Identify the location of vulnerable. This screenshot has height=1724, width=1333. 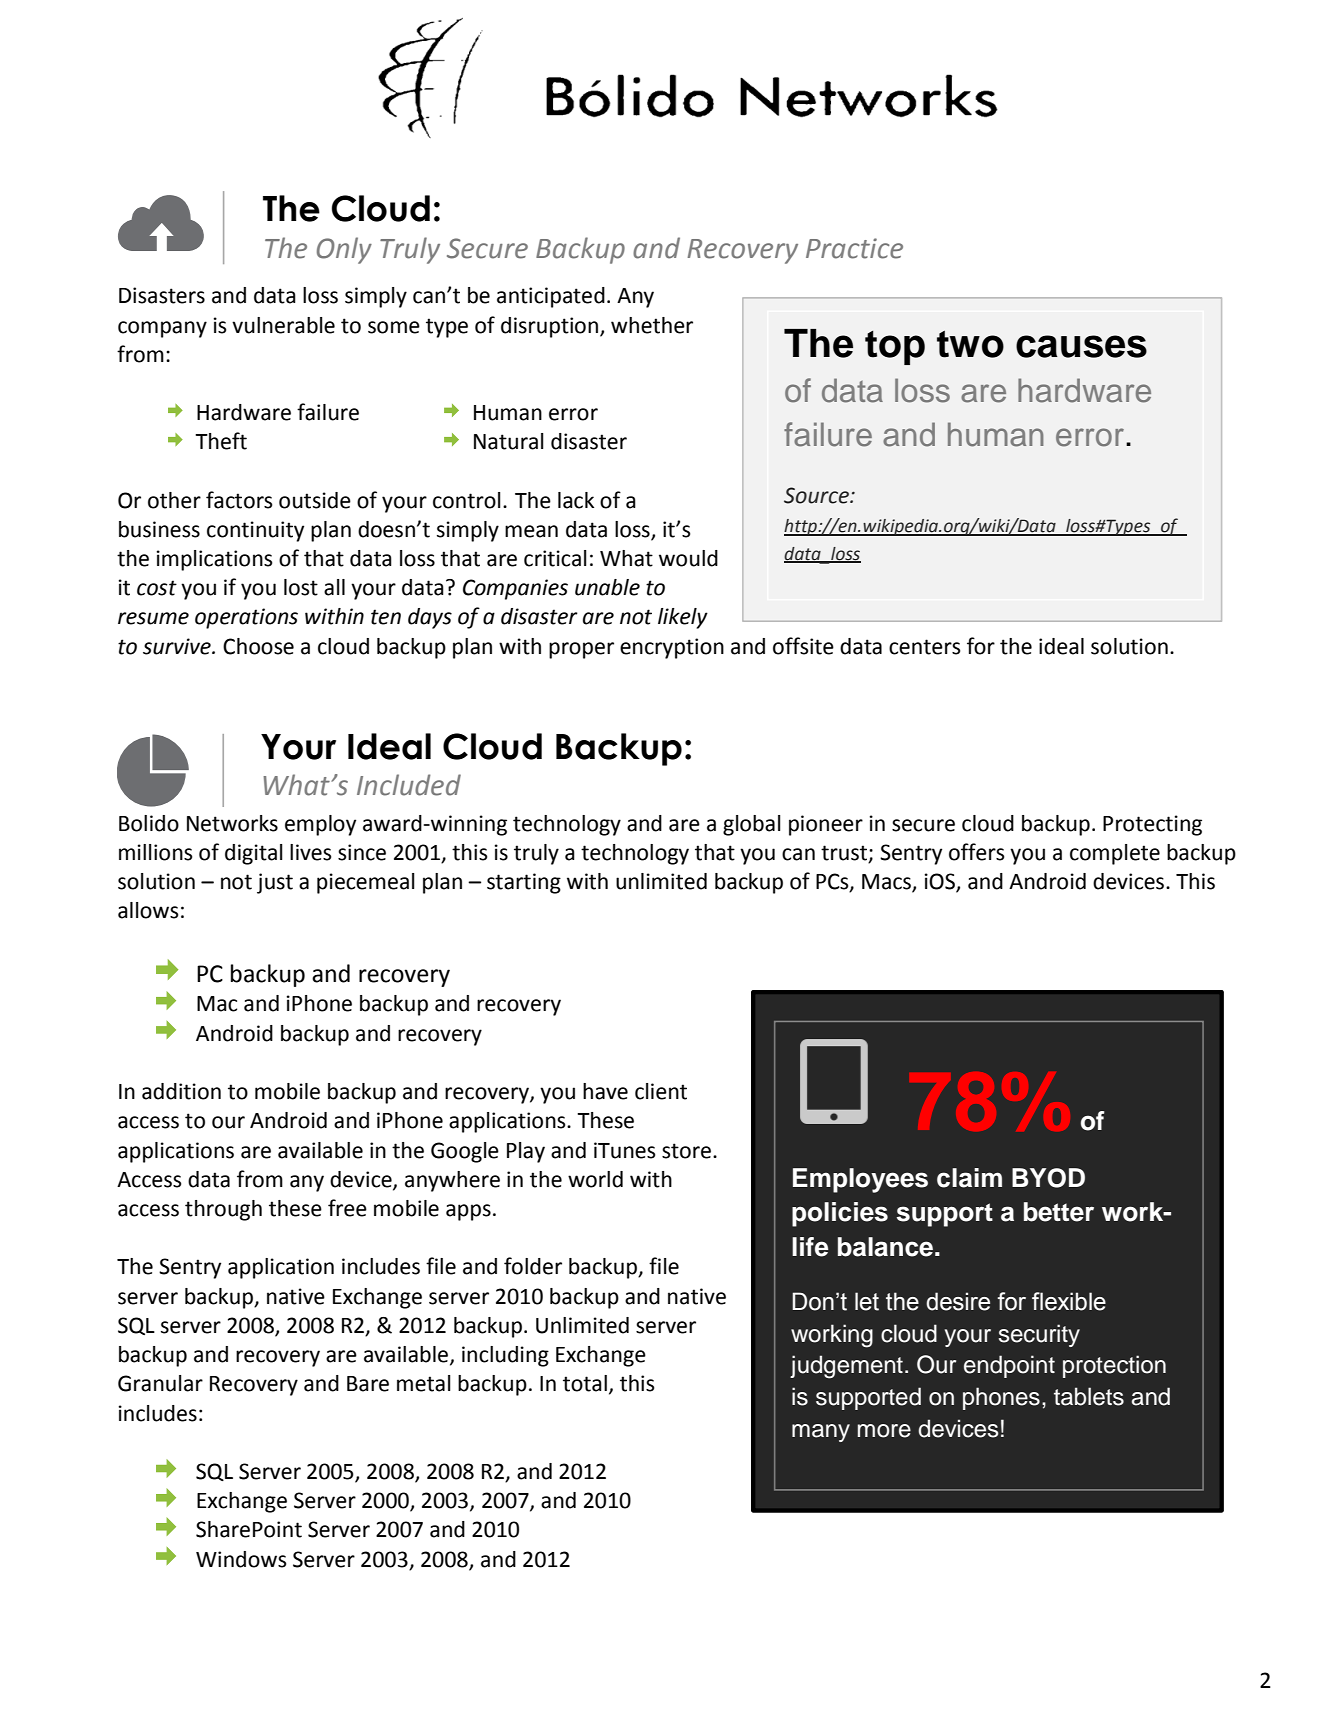
(283, 325).
